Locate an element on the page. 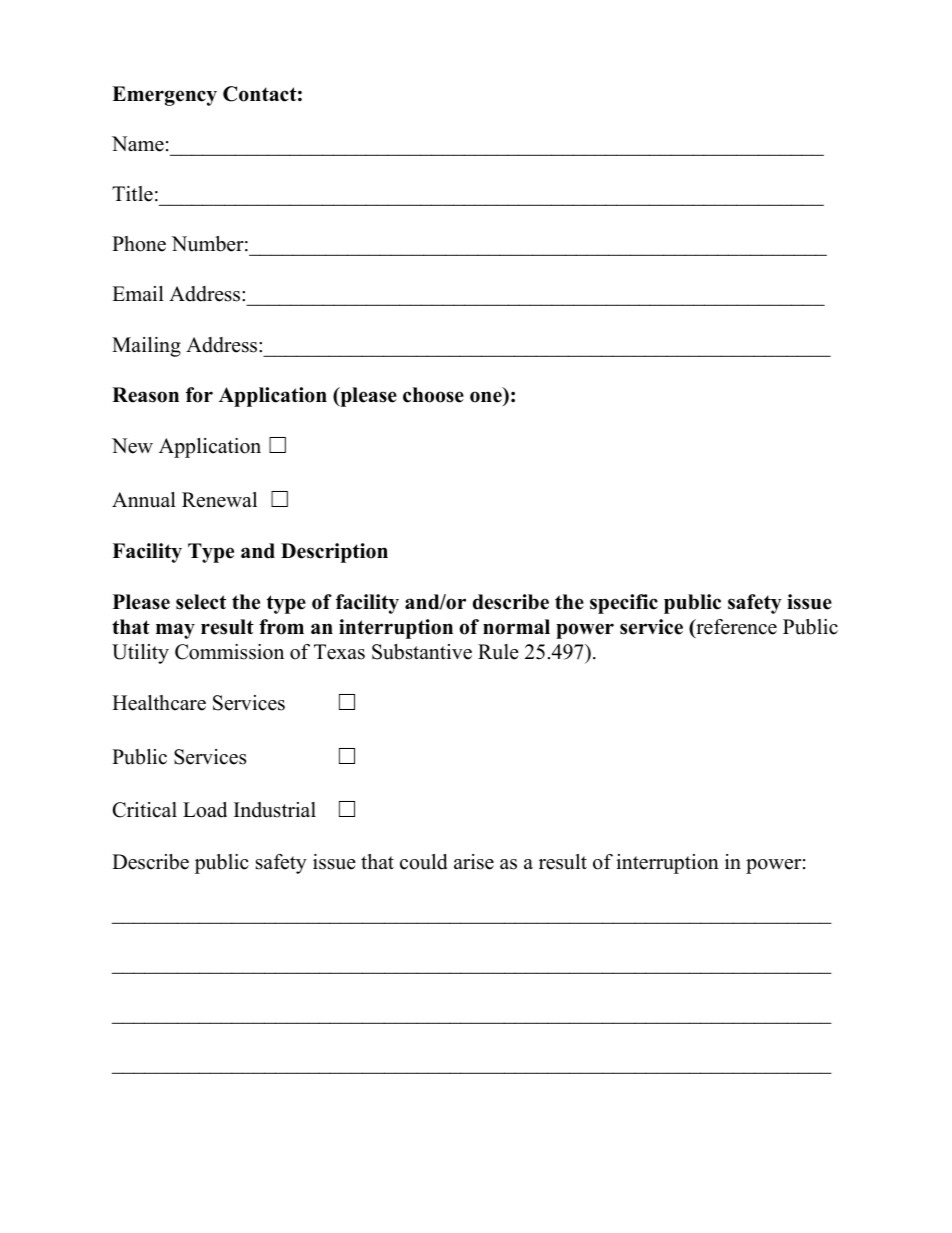 Image resolution: width=952 pixels, height=1233 pixels. Mailing is located at coordinates (146, 347).
